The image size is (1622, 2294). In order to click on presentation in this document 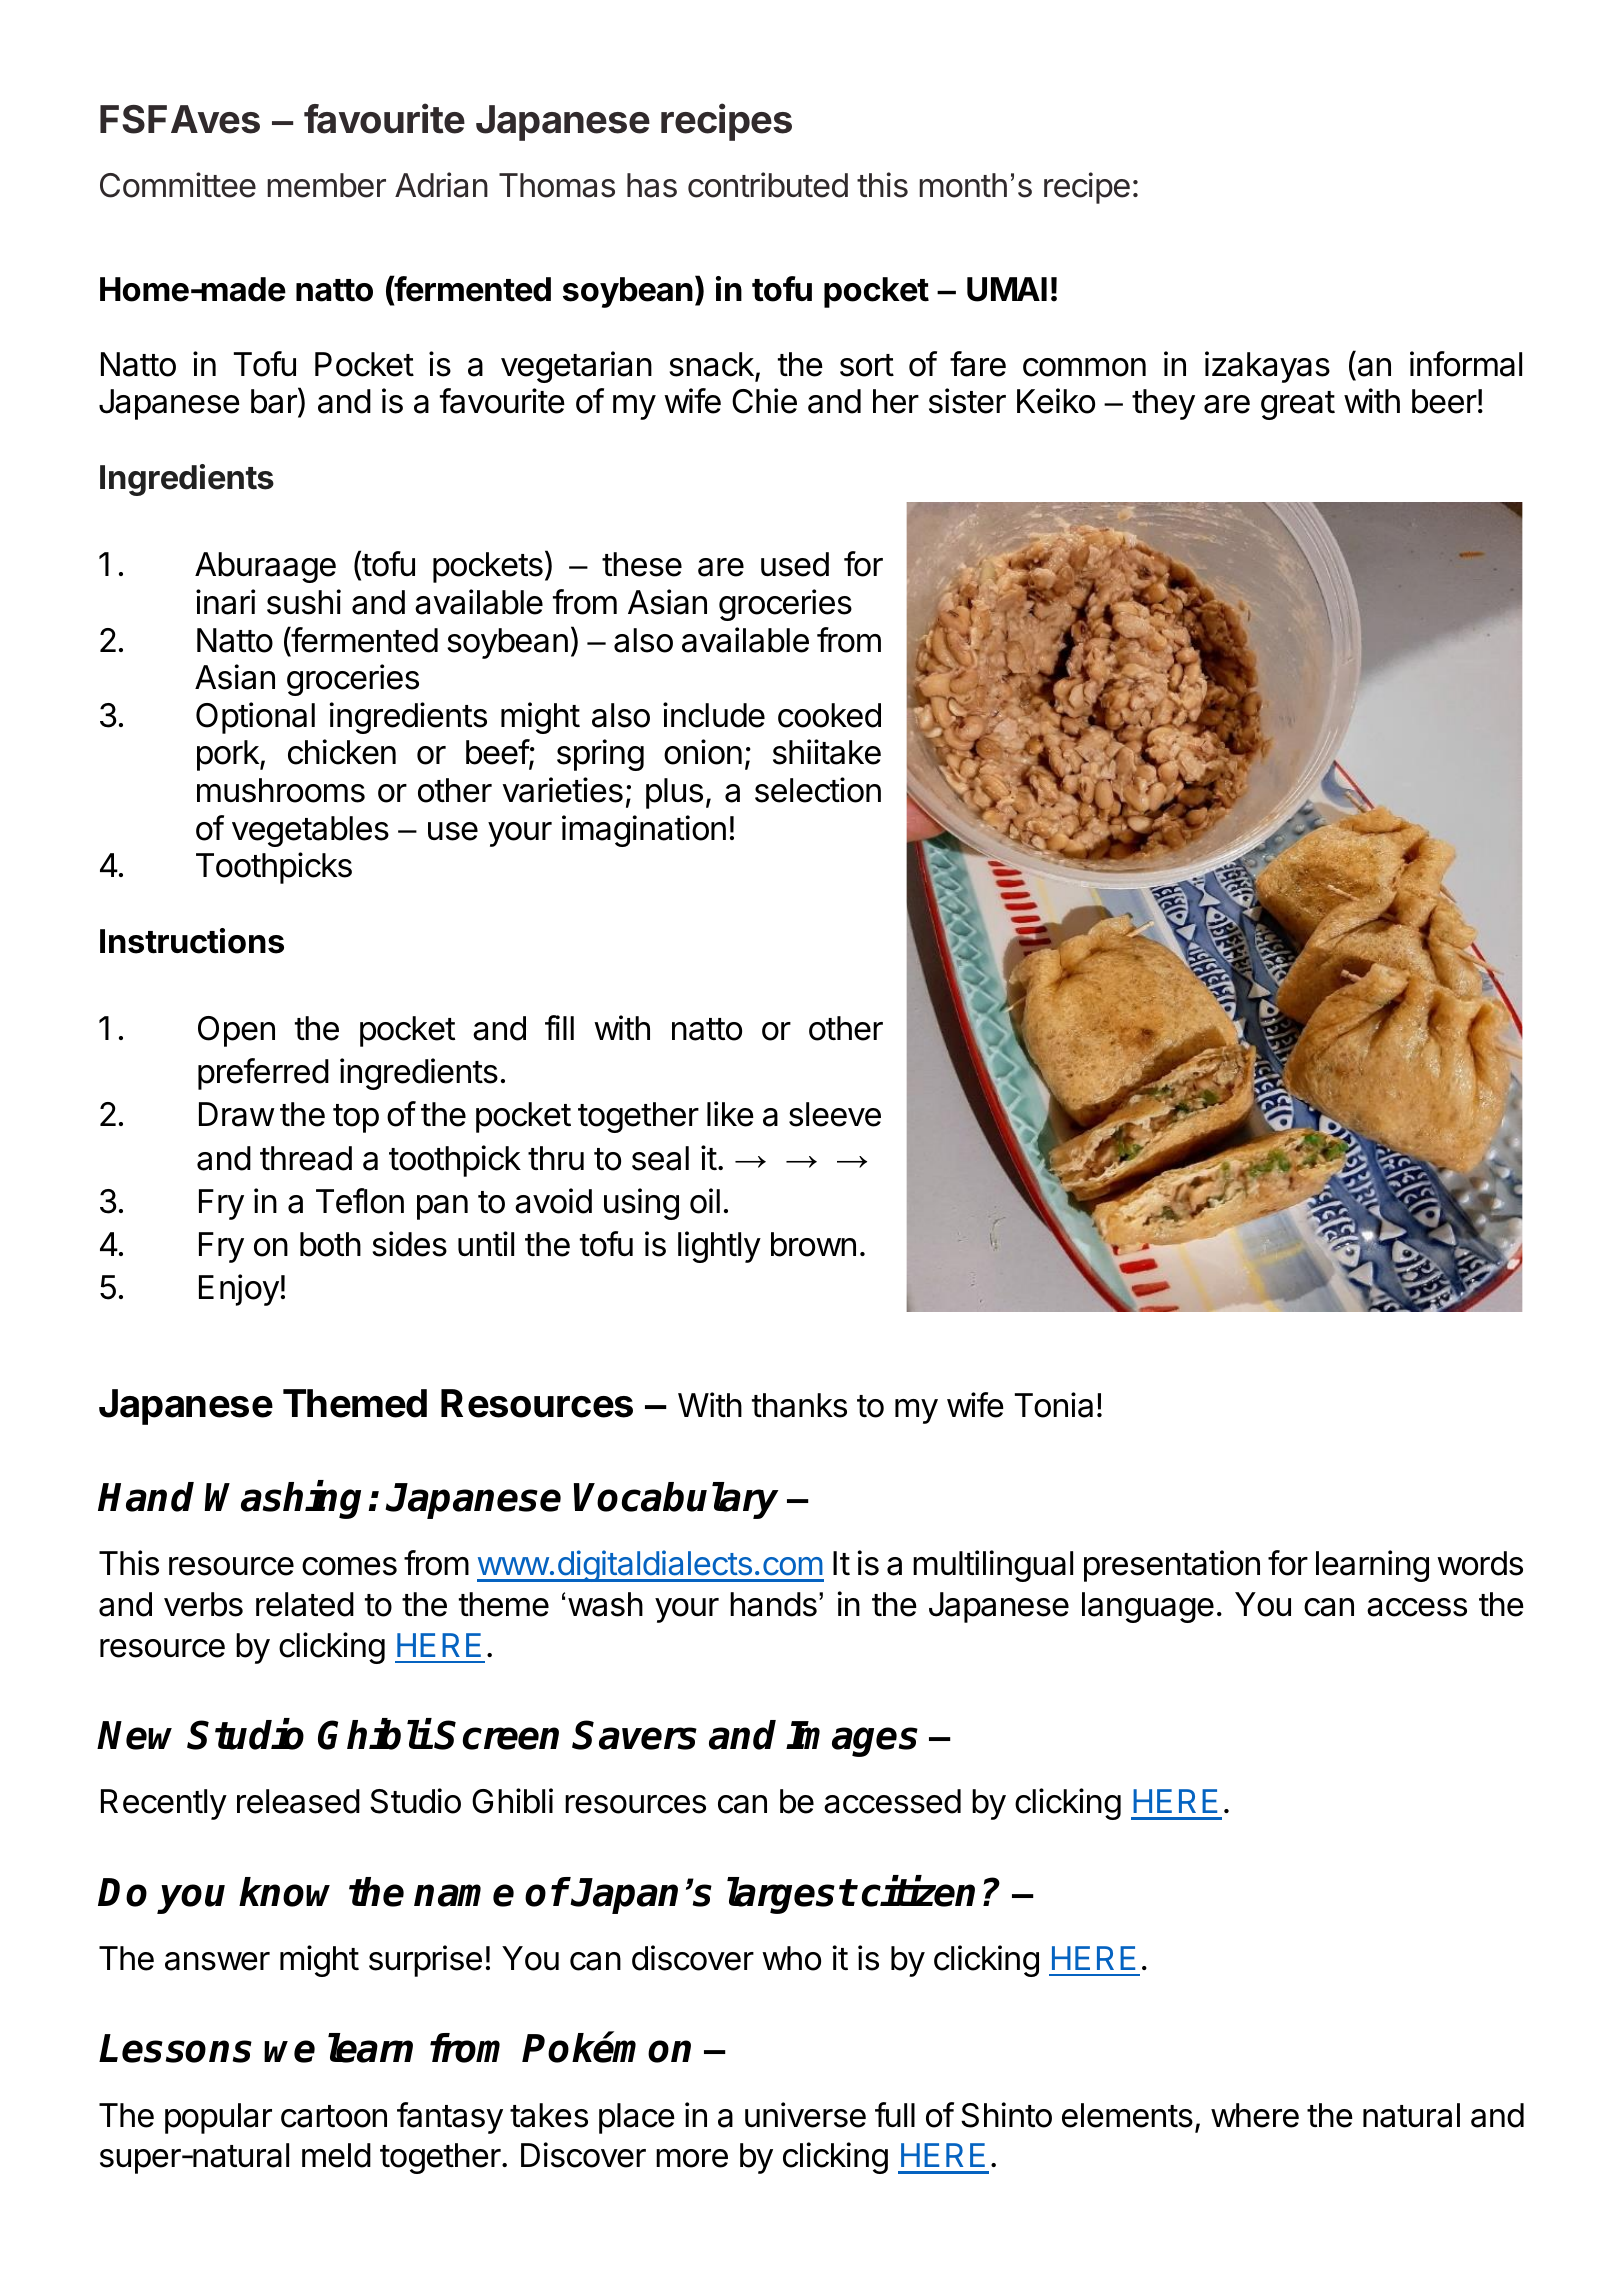, I will do `click(1172, 1566)`.
